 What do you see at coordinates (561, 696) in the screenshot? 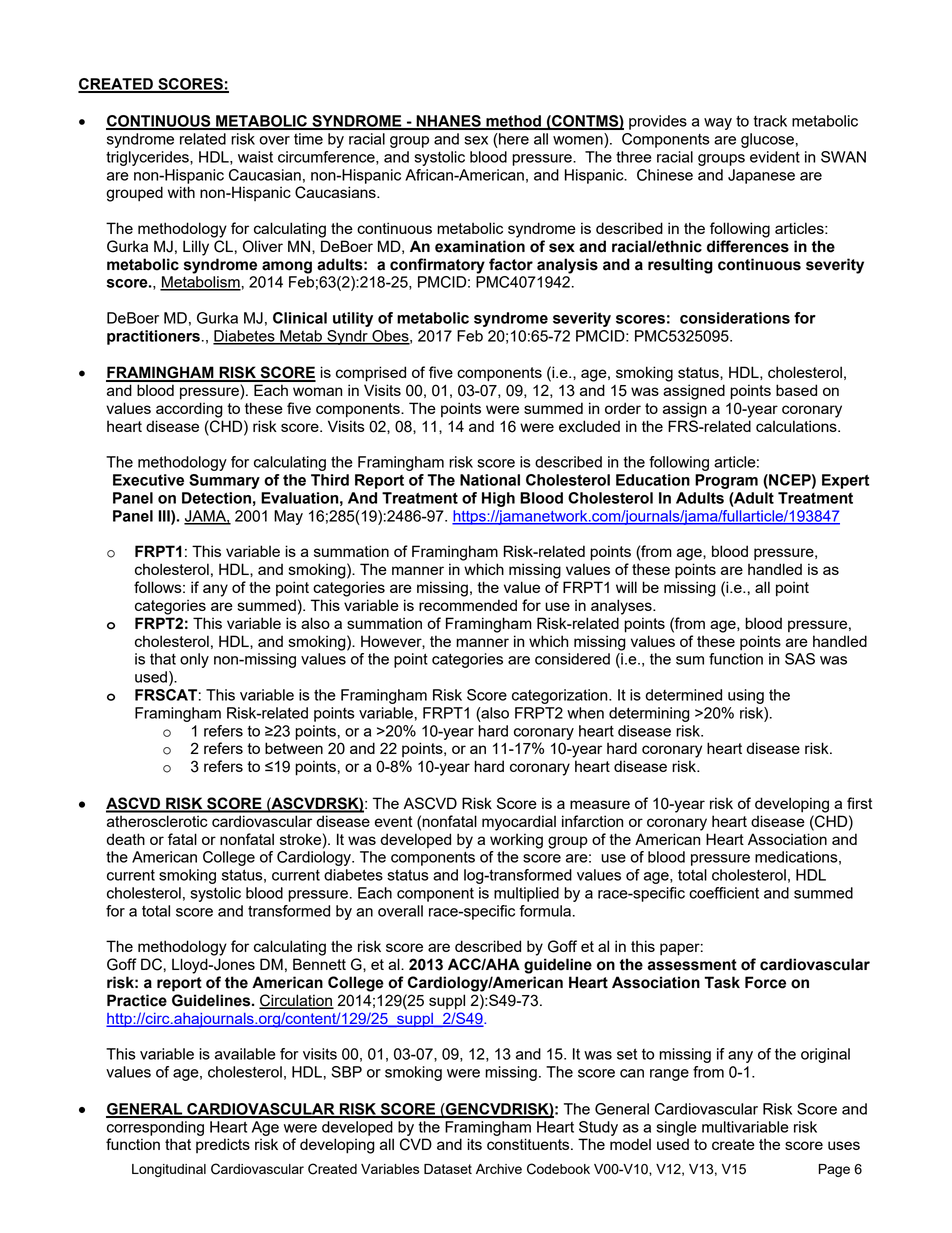
I see `categorization` at bounding box center [561, 696].
